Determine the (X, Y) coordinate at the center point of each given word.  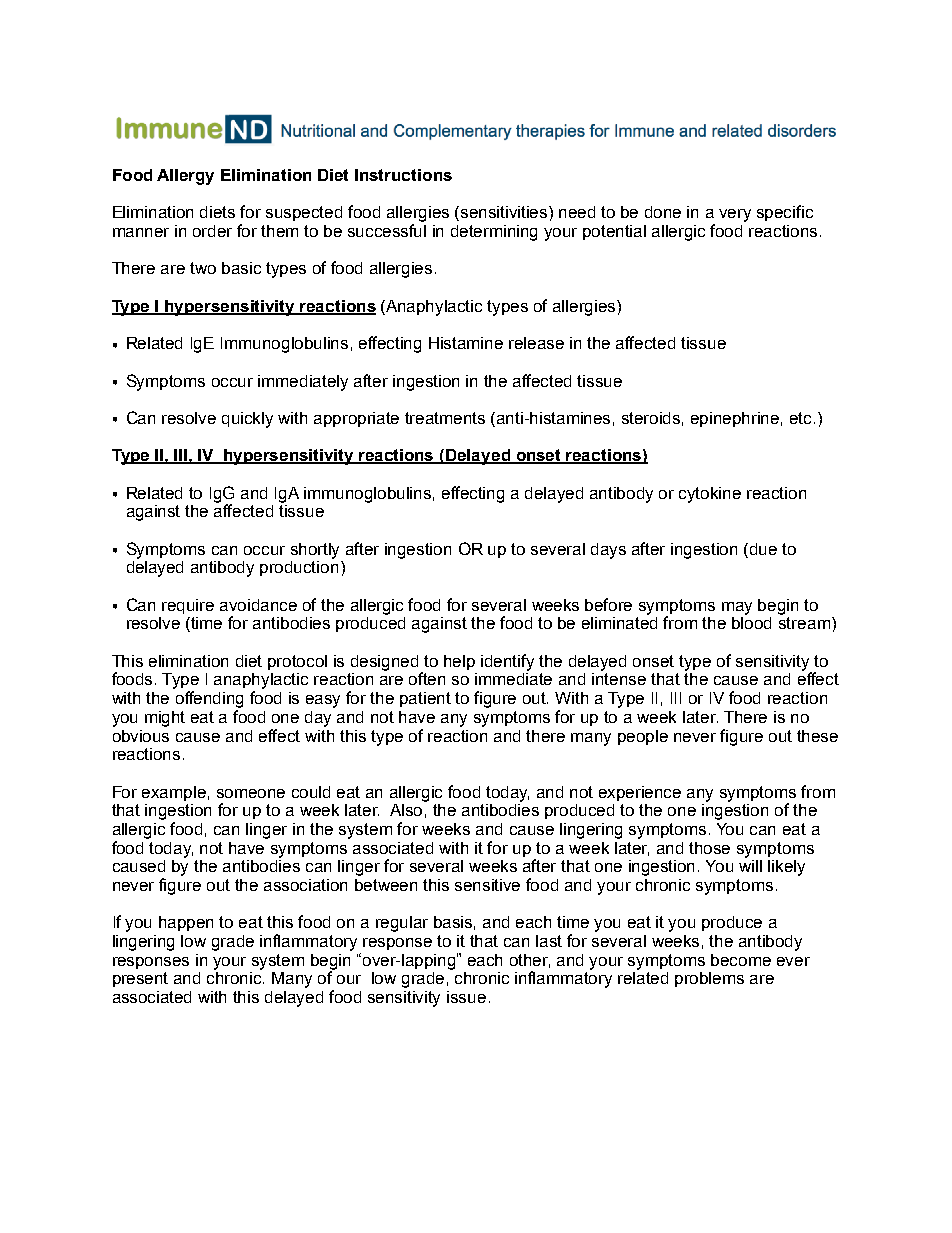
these (817, 736)
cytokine (710, 495)
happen (186, 923)
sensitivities (505, 212)
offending (209, 699)
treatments (445, 418)
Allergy (185, 177)
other (530, 961)
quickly (247, 420)
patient (425, 699)
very (735, 215)
